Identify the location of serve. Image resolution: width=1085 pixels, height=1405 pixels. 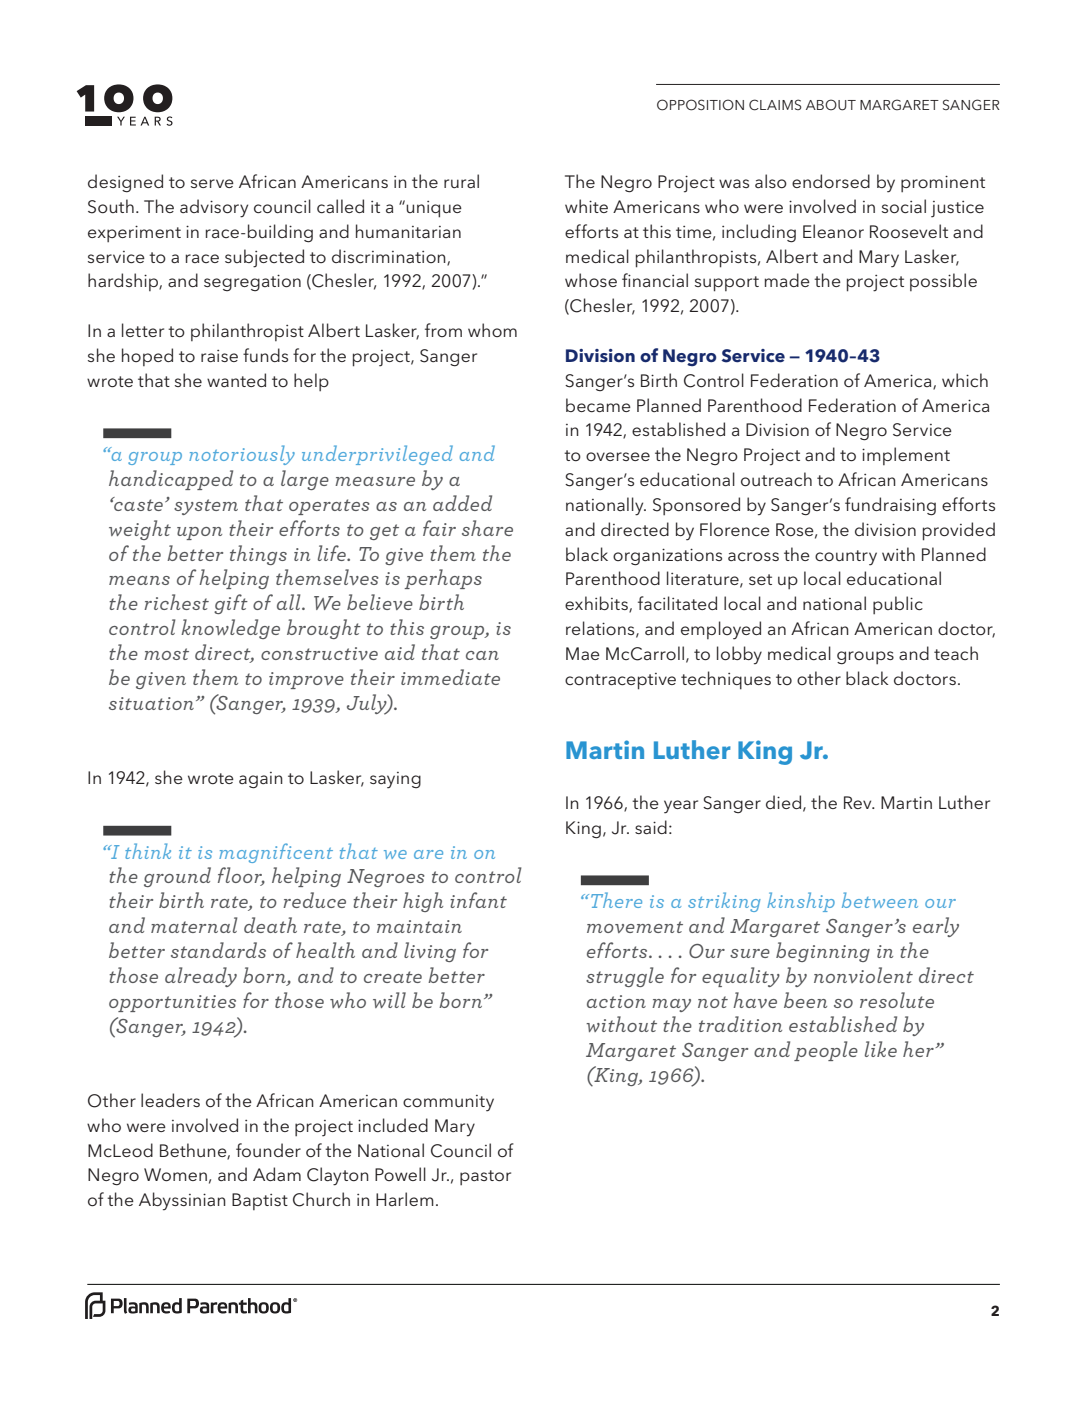
(212, 183).
